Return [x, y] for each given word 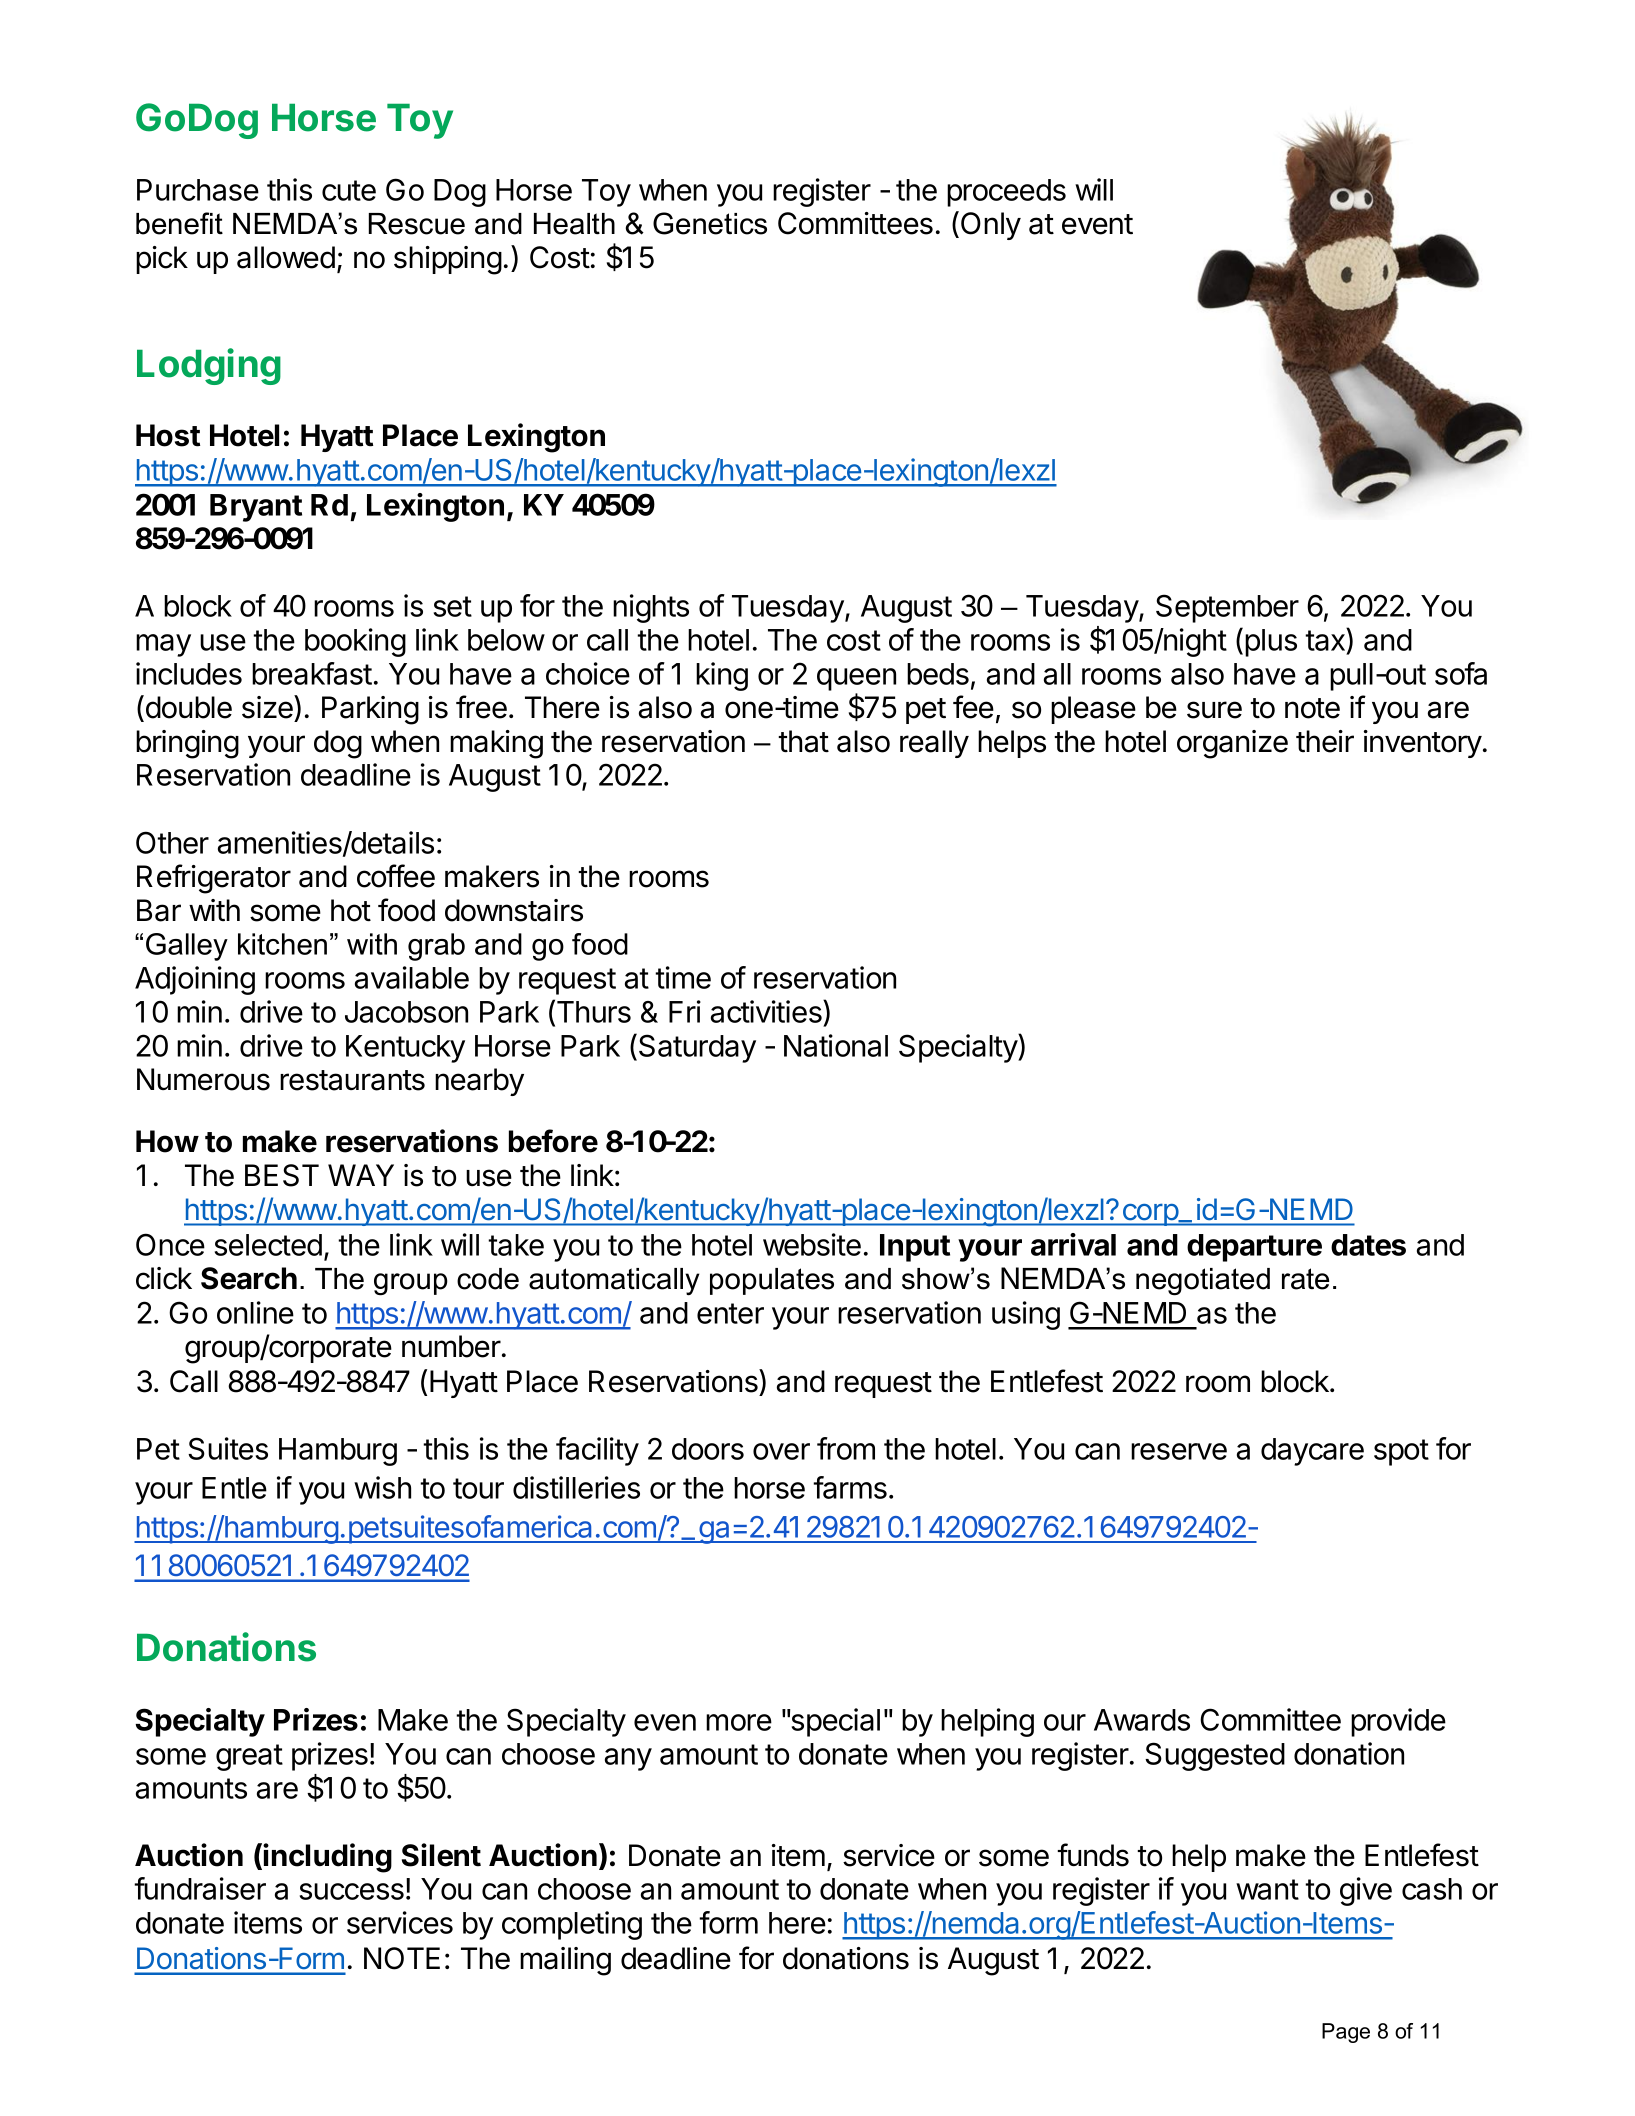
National [836, 1045]
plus [1271, 643]
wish [382, 1487]
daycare [1312, 1452]
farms [850, 1487]
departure [1254, 1248]
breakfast [312, 673]
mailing [565, 1961]
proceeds [1006, 193]
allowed [286, 257]
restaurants [352, 1080]
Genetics [710, 223]
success [352, 1891]
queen [856, 679]
